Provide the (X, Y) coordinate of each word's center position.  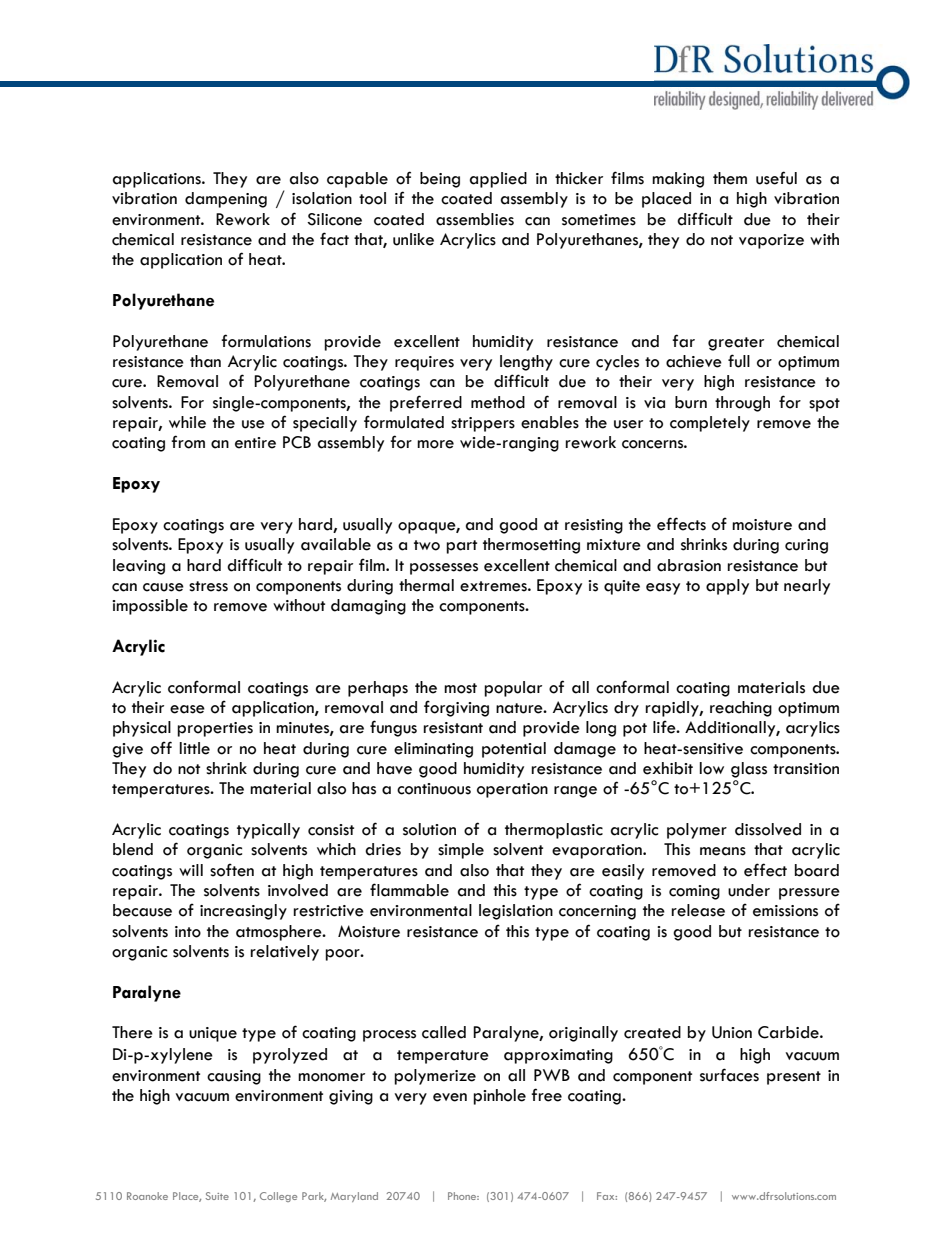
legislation (516, 912)
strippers (483, 424)
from (188, 442)
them (730, 178)
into (188, 932)
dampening (226, 200)
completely (710, 424)
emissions (785, 911)
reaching (741, 709)
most (460, 688)
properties (215, 729)
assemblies (475, 219)
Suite (217, 1196)
